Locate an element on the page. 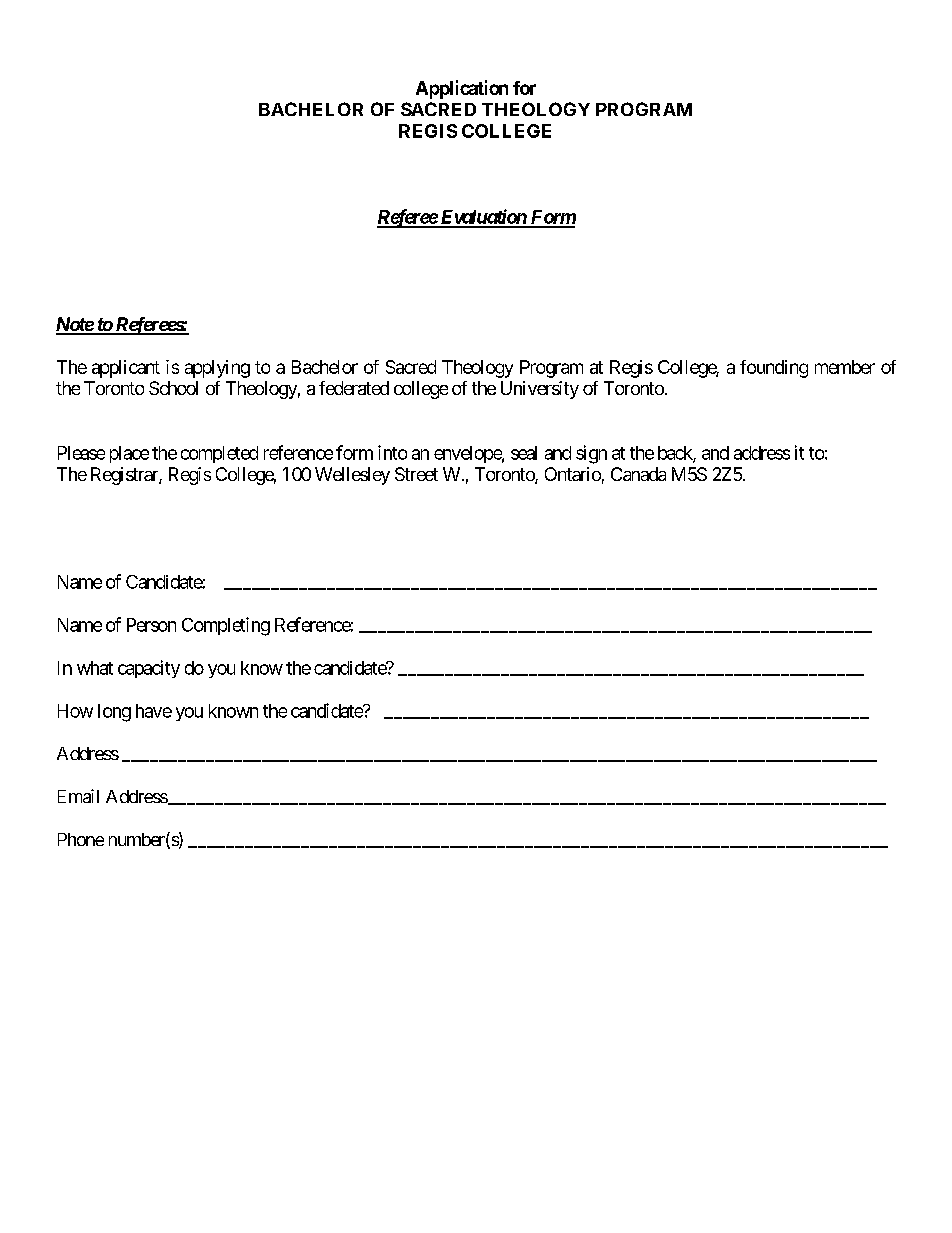  federated is located at coordinates (354, 388).
